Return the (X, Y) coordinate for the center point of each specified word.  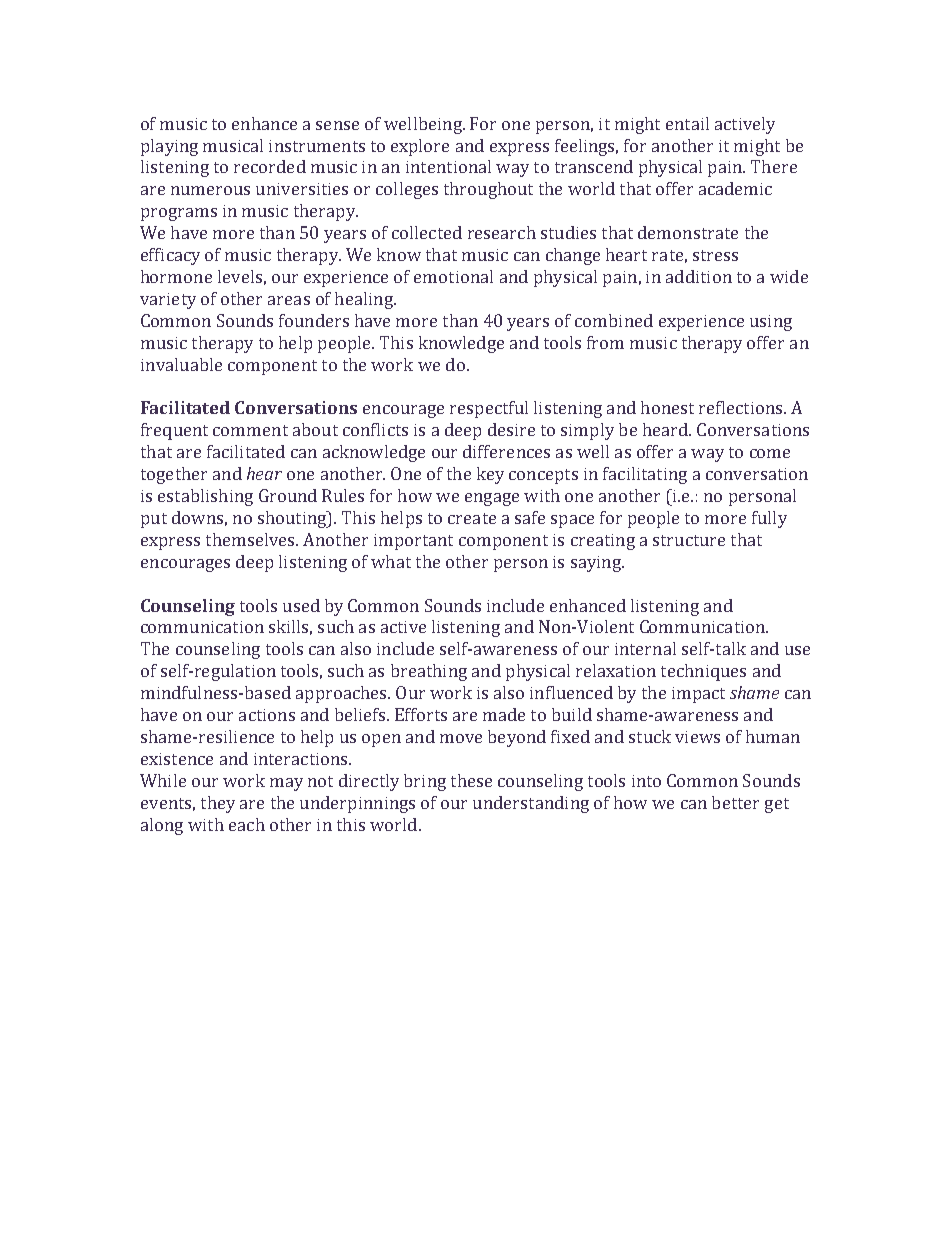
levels (240, 276)
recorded (270, 166)
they (218, 804)
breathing (429, 672)
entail (687, 123)
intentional (448, 166)
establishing (205, 497)
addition (699, 276)
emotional (453, 276)
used (301, 605)
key (490, 475)
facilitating (645, 475)
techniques (703, 672)
